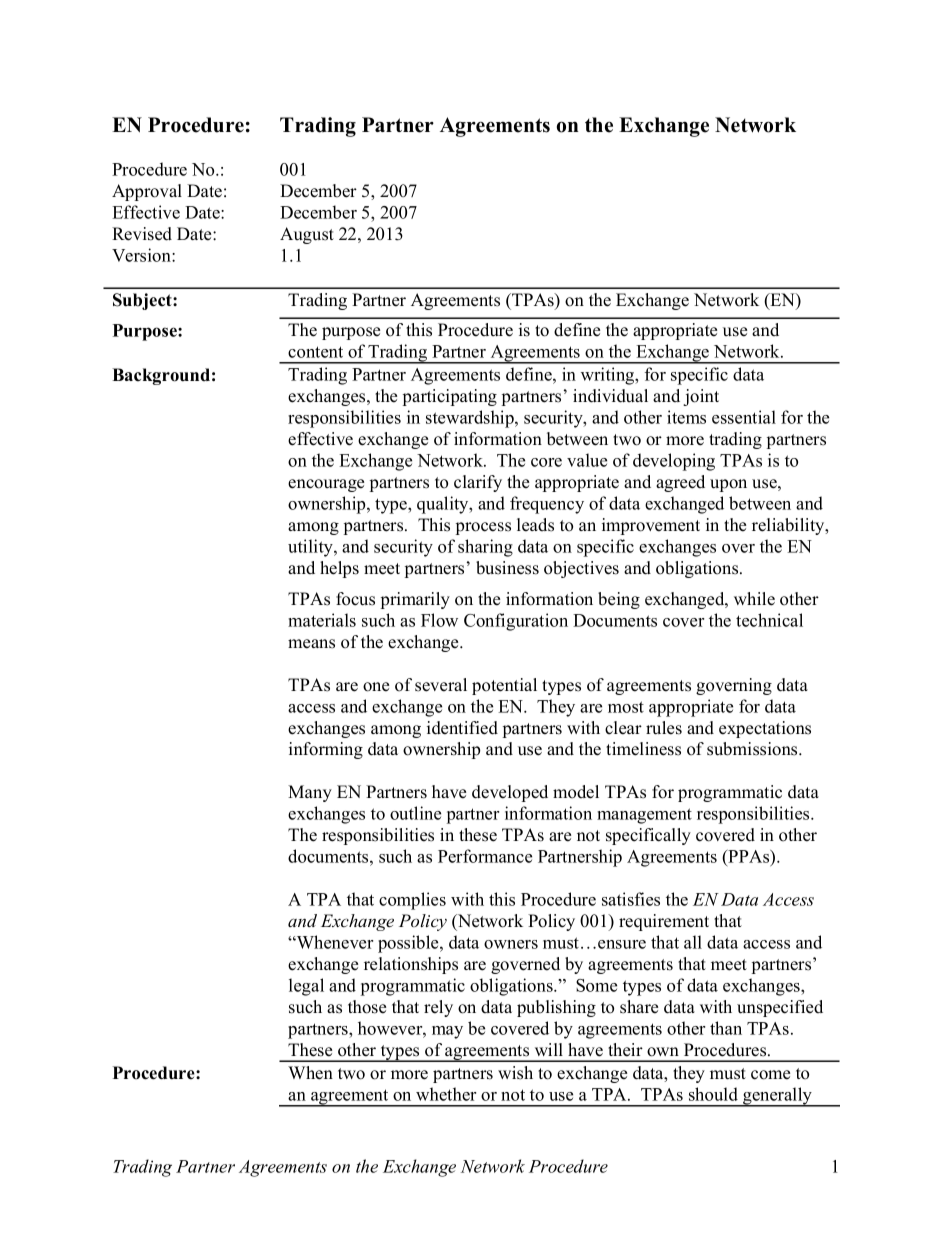 This page has width=952, height=1233. Describe the element at coordinates (306, 987) in the page. I see `legal` at that location.
